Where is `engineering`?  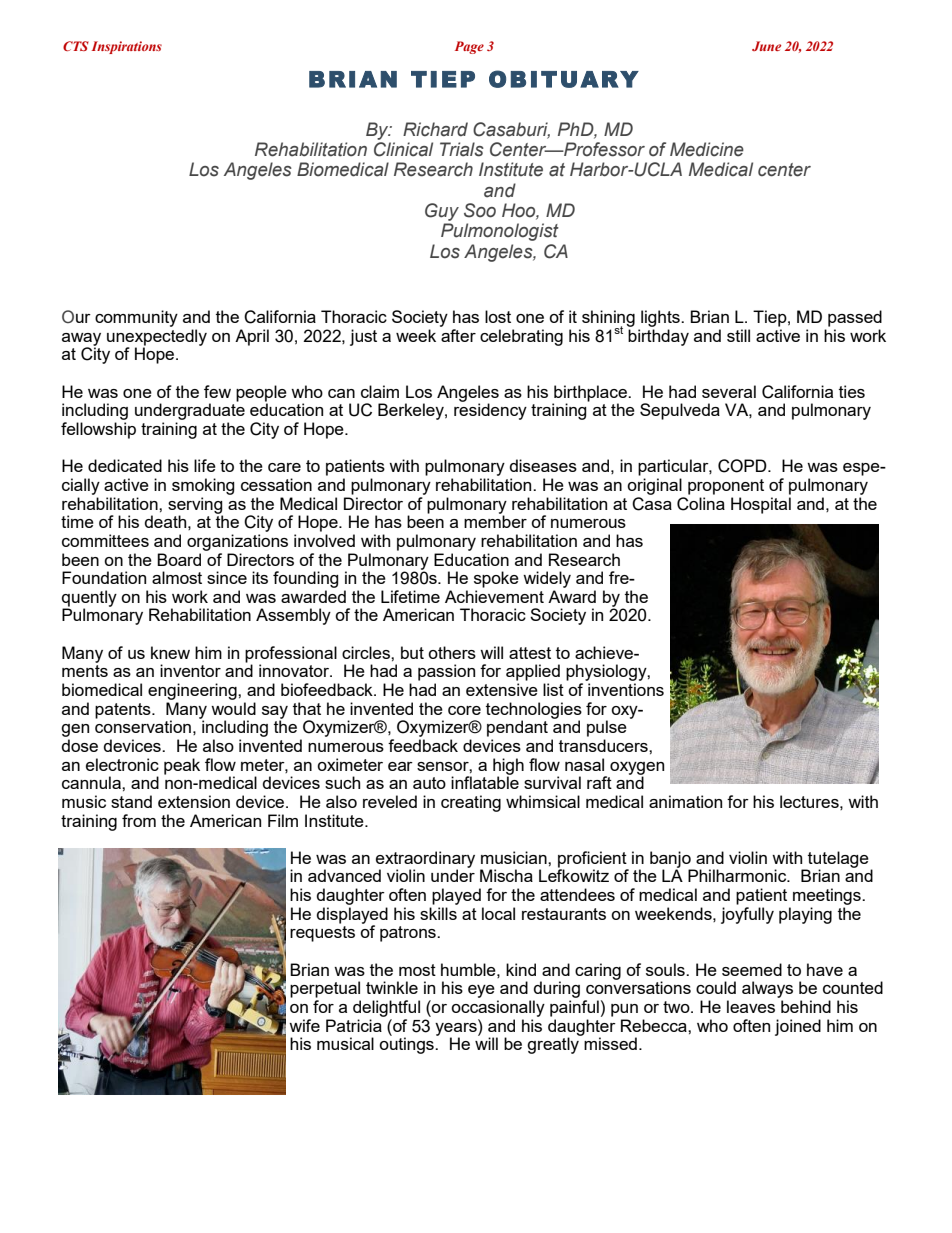 engineering is located at coordinates (193, 691).
